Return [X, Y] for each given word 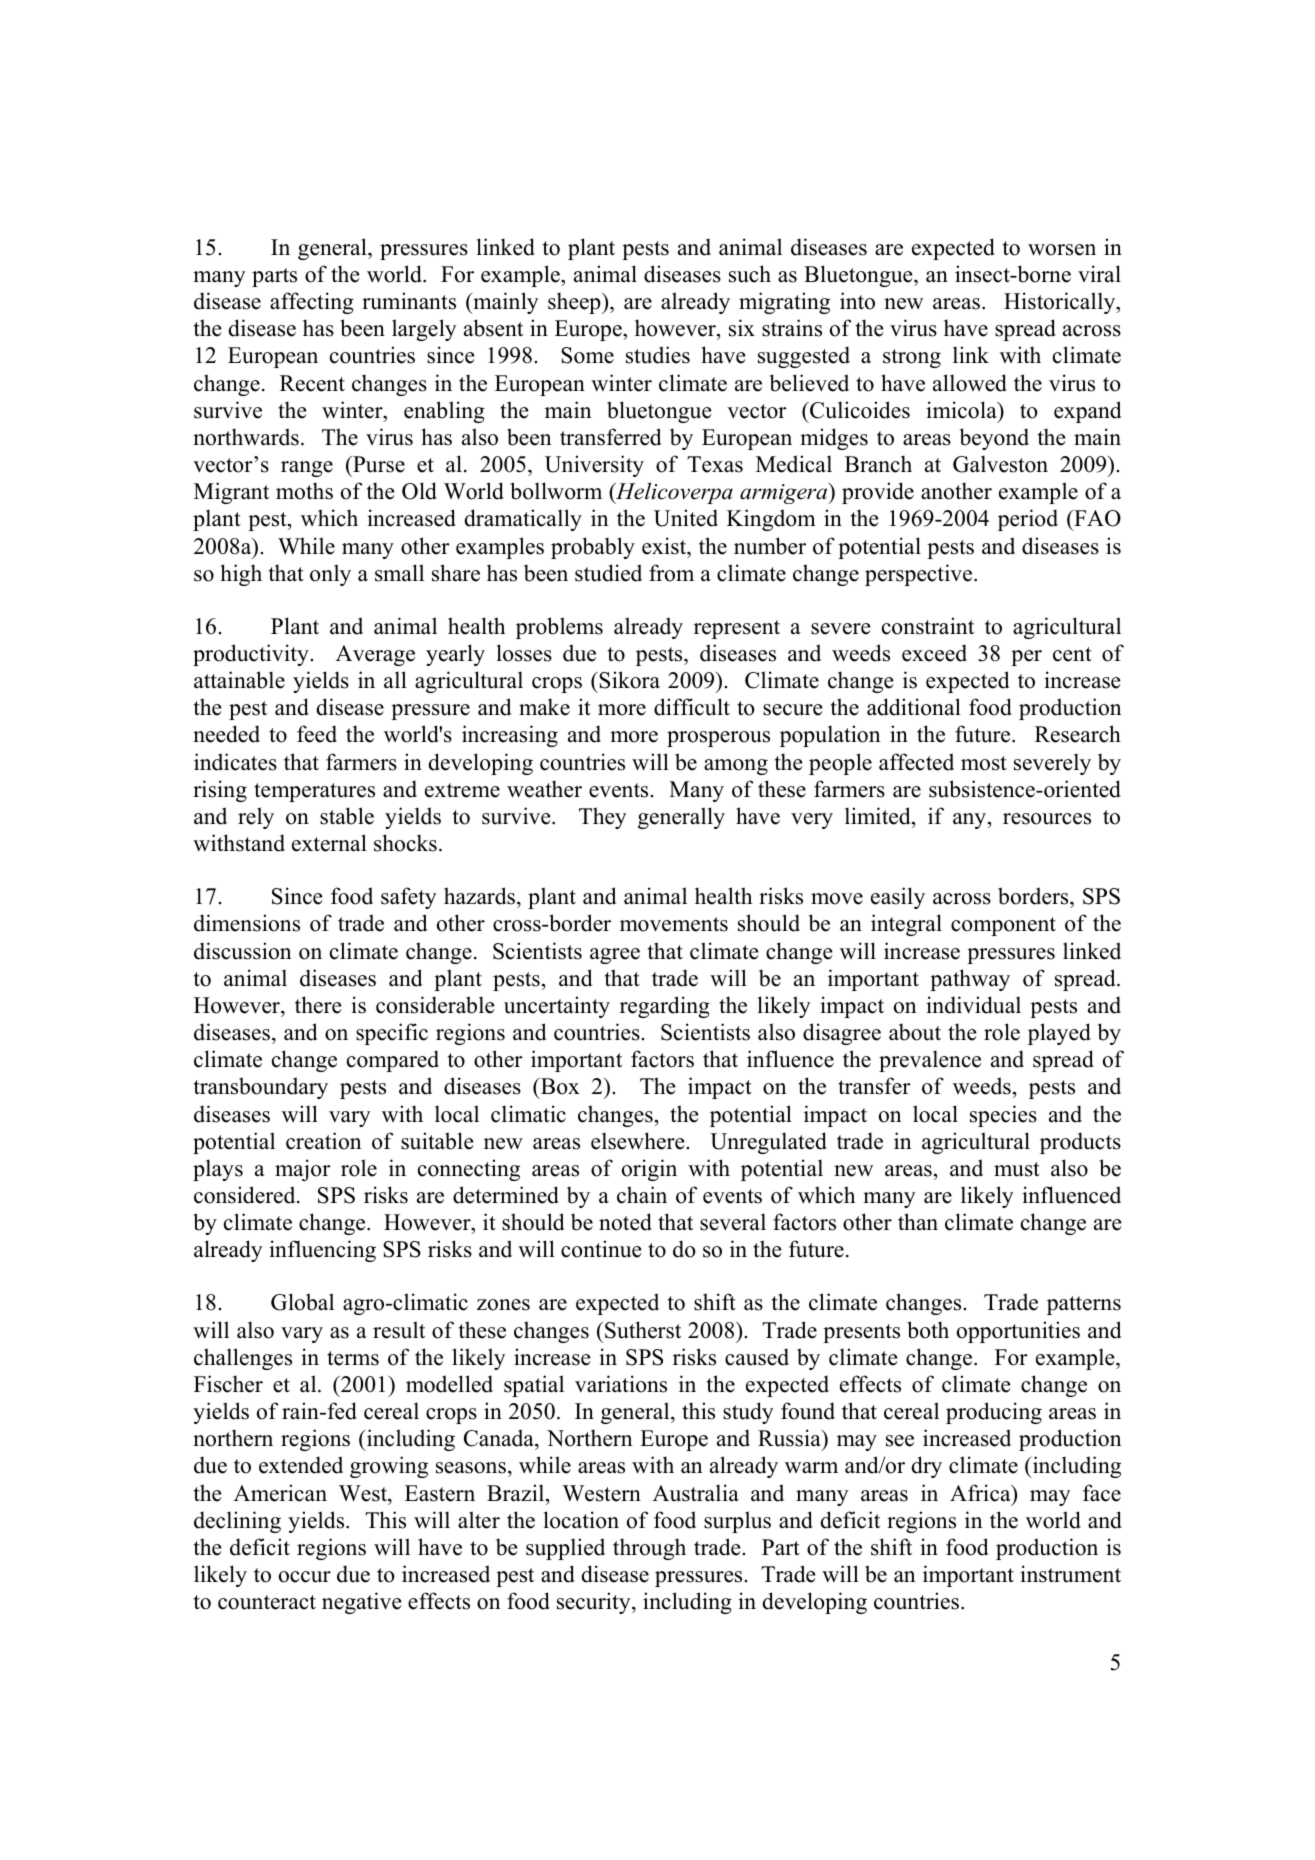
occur [305, 1577]
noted [625, 1222]
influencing [322, 1251]
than [918, 1221]
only [330, 575]
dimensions [247, 923]
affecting [312, 303]
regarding [665, 1007]
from [671, 573]
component [1003, 926]
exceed [934, 653]
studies [658, 355]
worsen [1062, 250]
